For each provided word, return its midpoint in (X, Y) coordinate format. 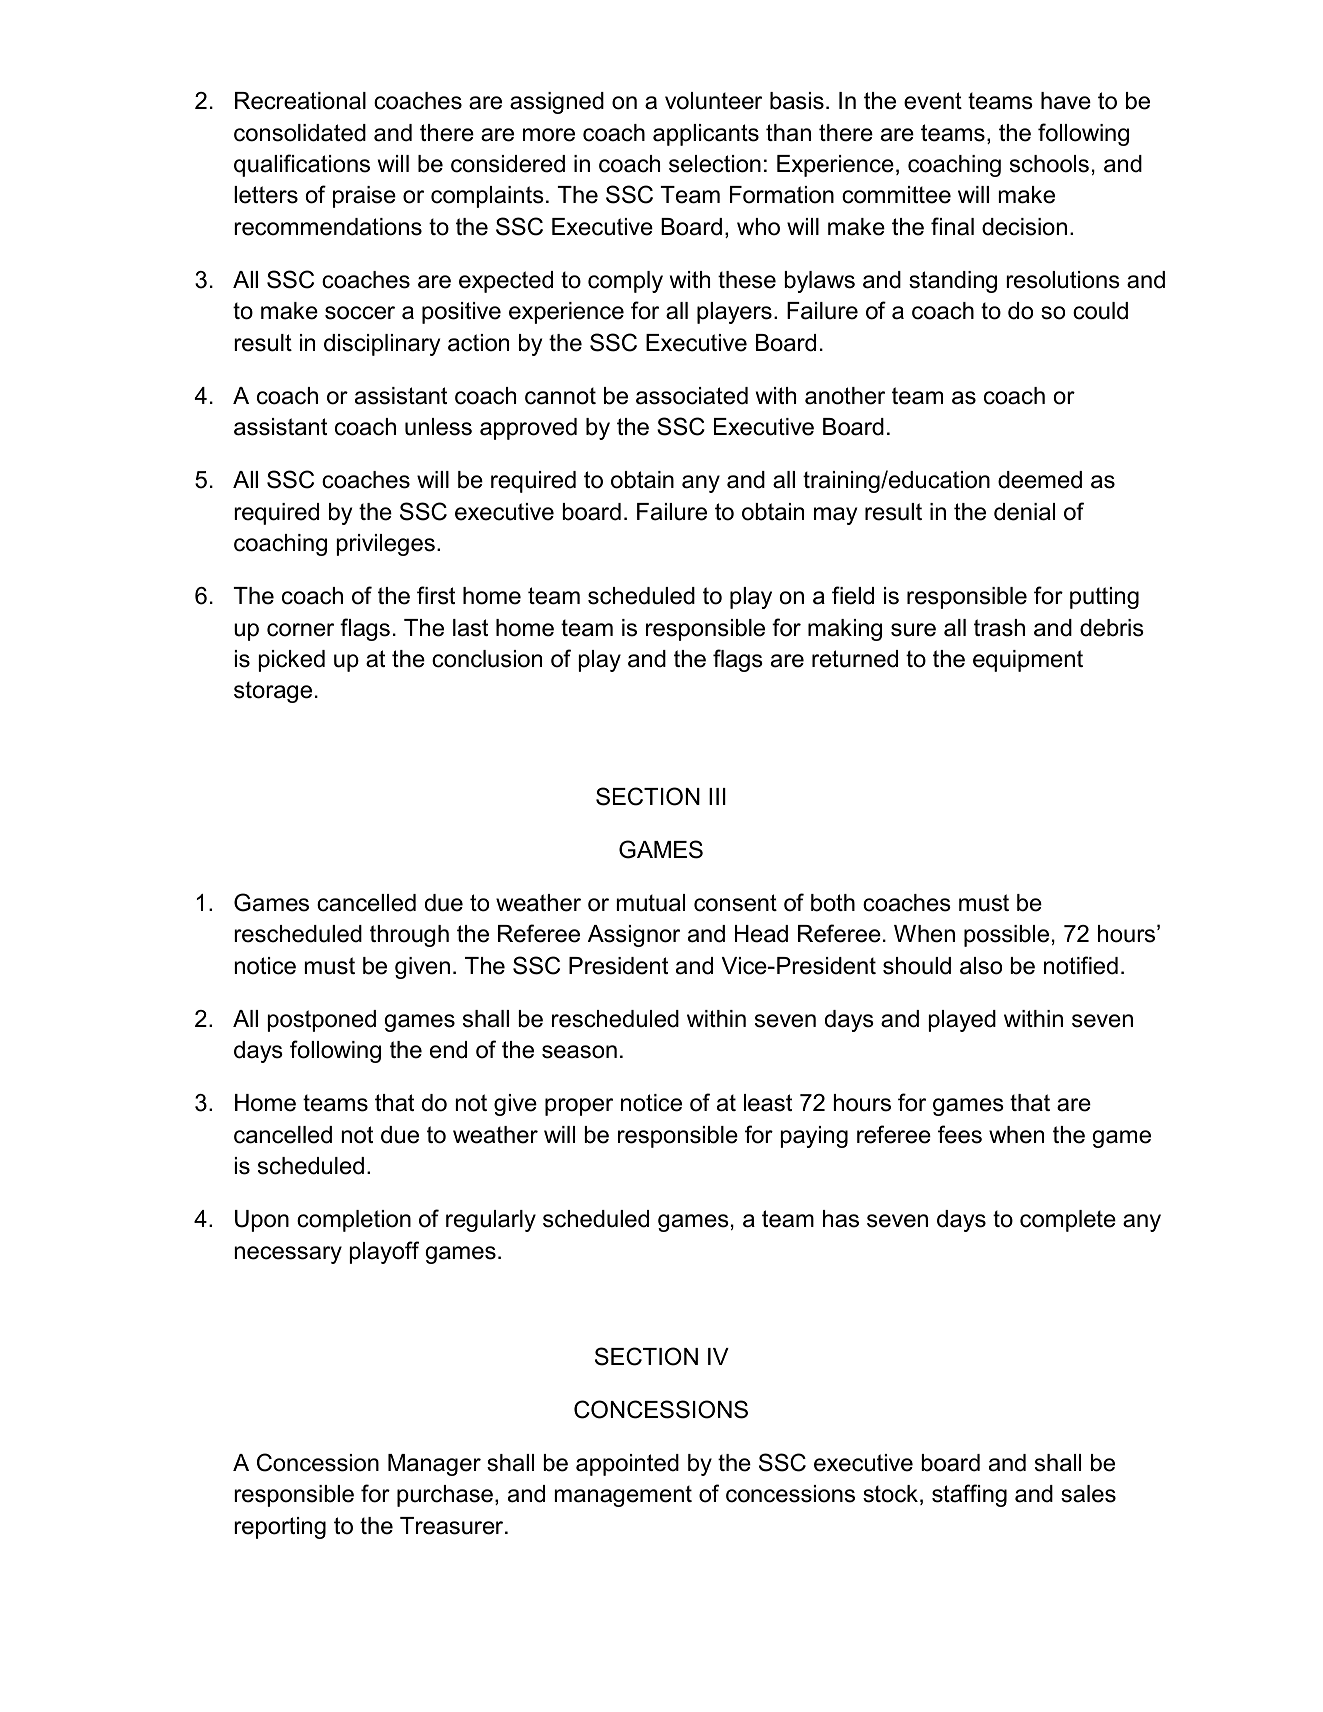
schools (1049, 164)
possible (1006, 936)
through (409, 936)
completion (354, 1221)
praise (364, 197)
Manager (434, 1465)
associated (692, 396)
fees (960, 1134)
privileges (386, 545)
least (768, 1103)
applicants (706, 135)
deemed (1040, 480)
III (717, 796)
